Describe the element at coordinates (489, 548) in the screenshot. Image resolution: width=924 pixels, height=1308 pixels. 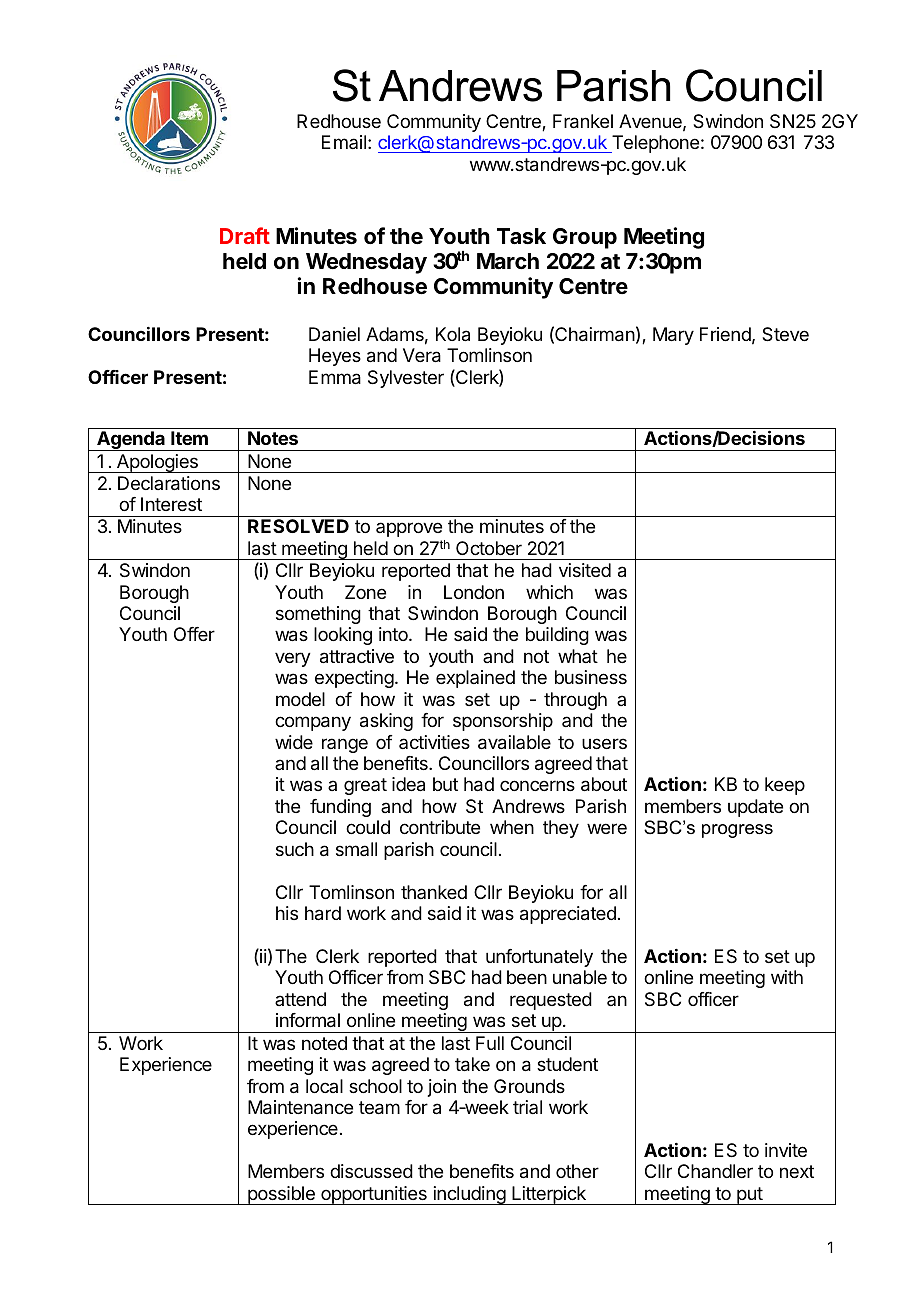
I see `October` at that location.
